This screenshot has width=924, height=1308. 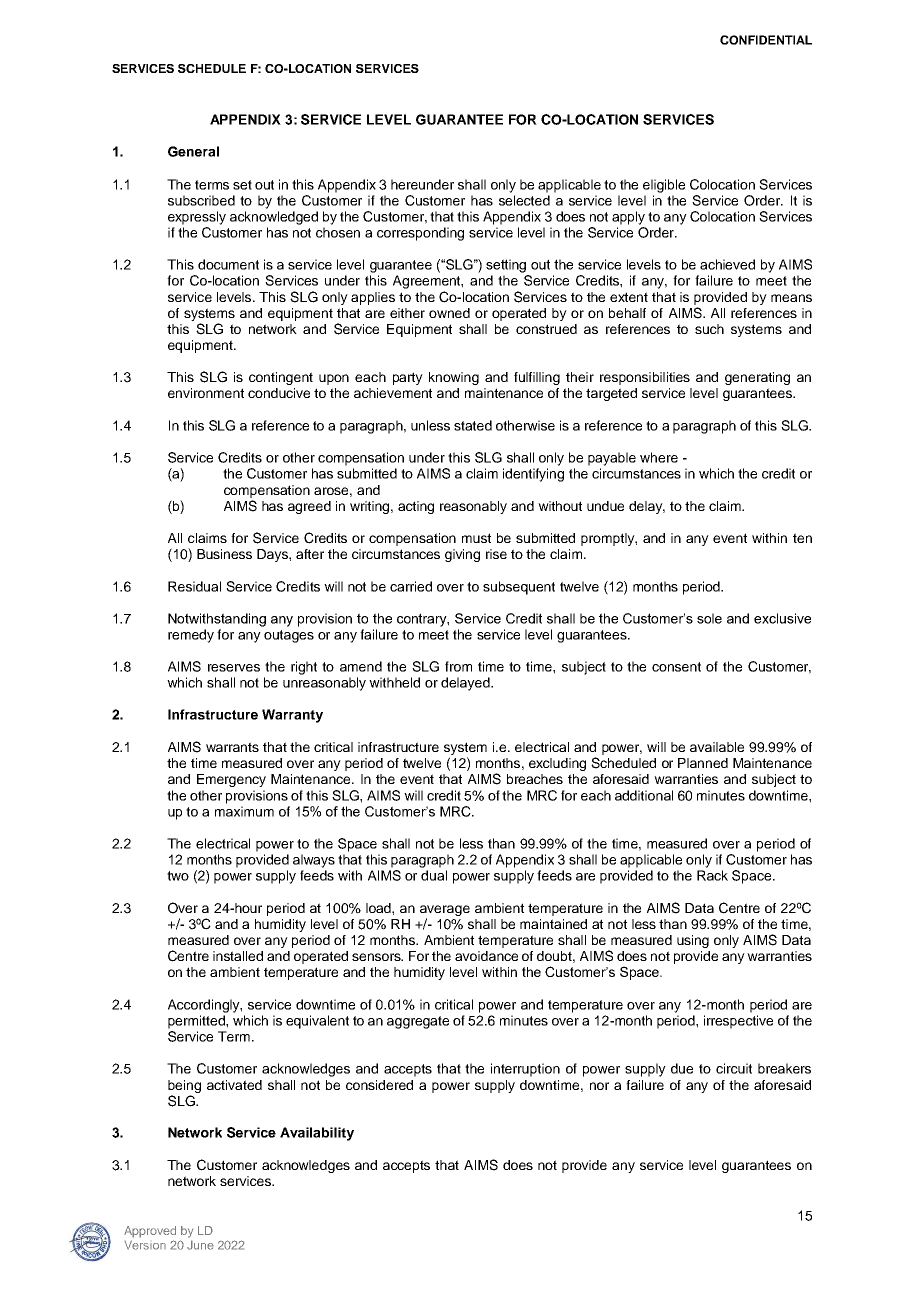 What do you see at coordinates (766, 40) in the screenshot?
I see `CONFIDENTIAL` at bounding box center [766, 40].
